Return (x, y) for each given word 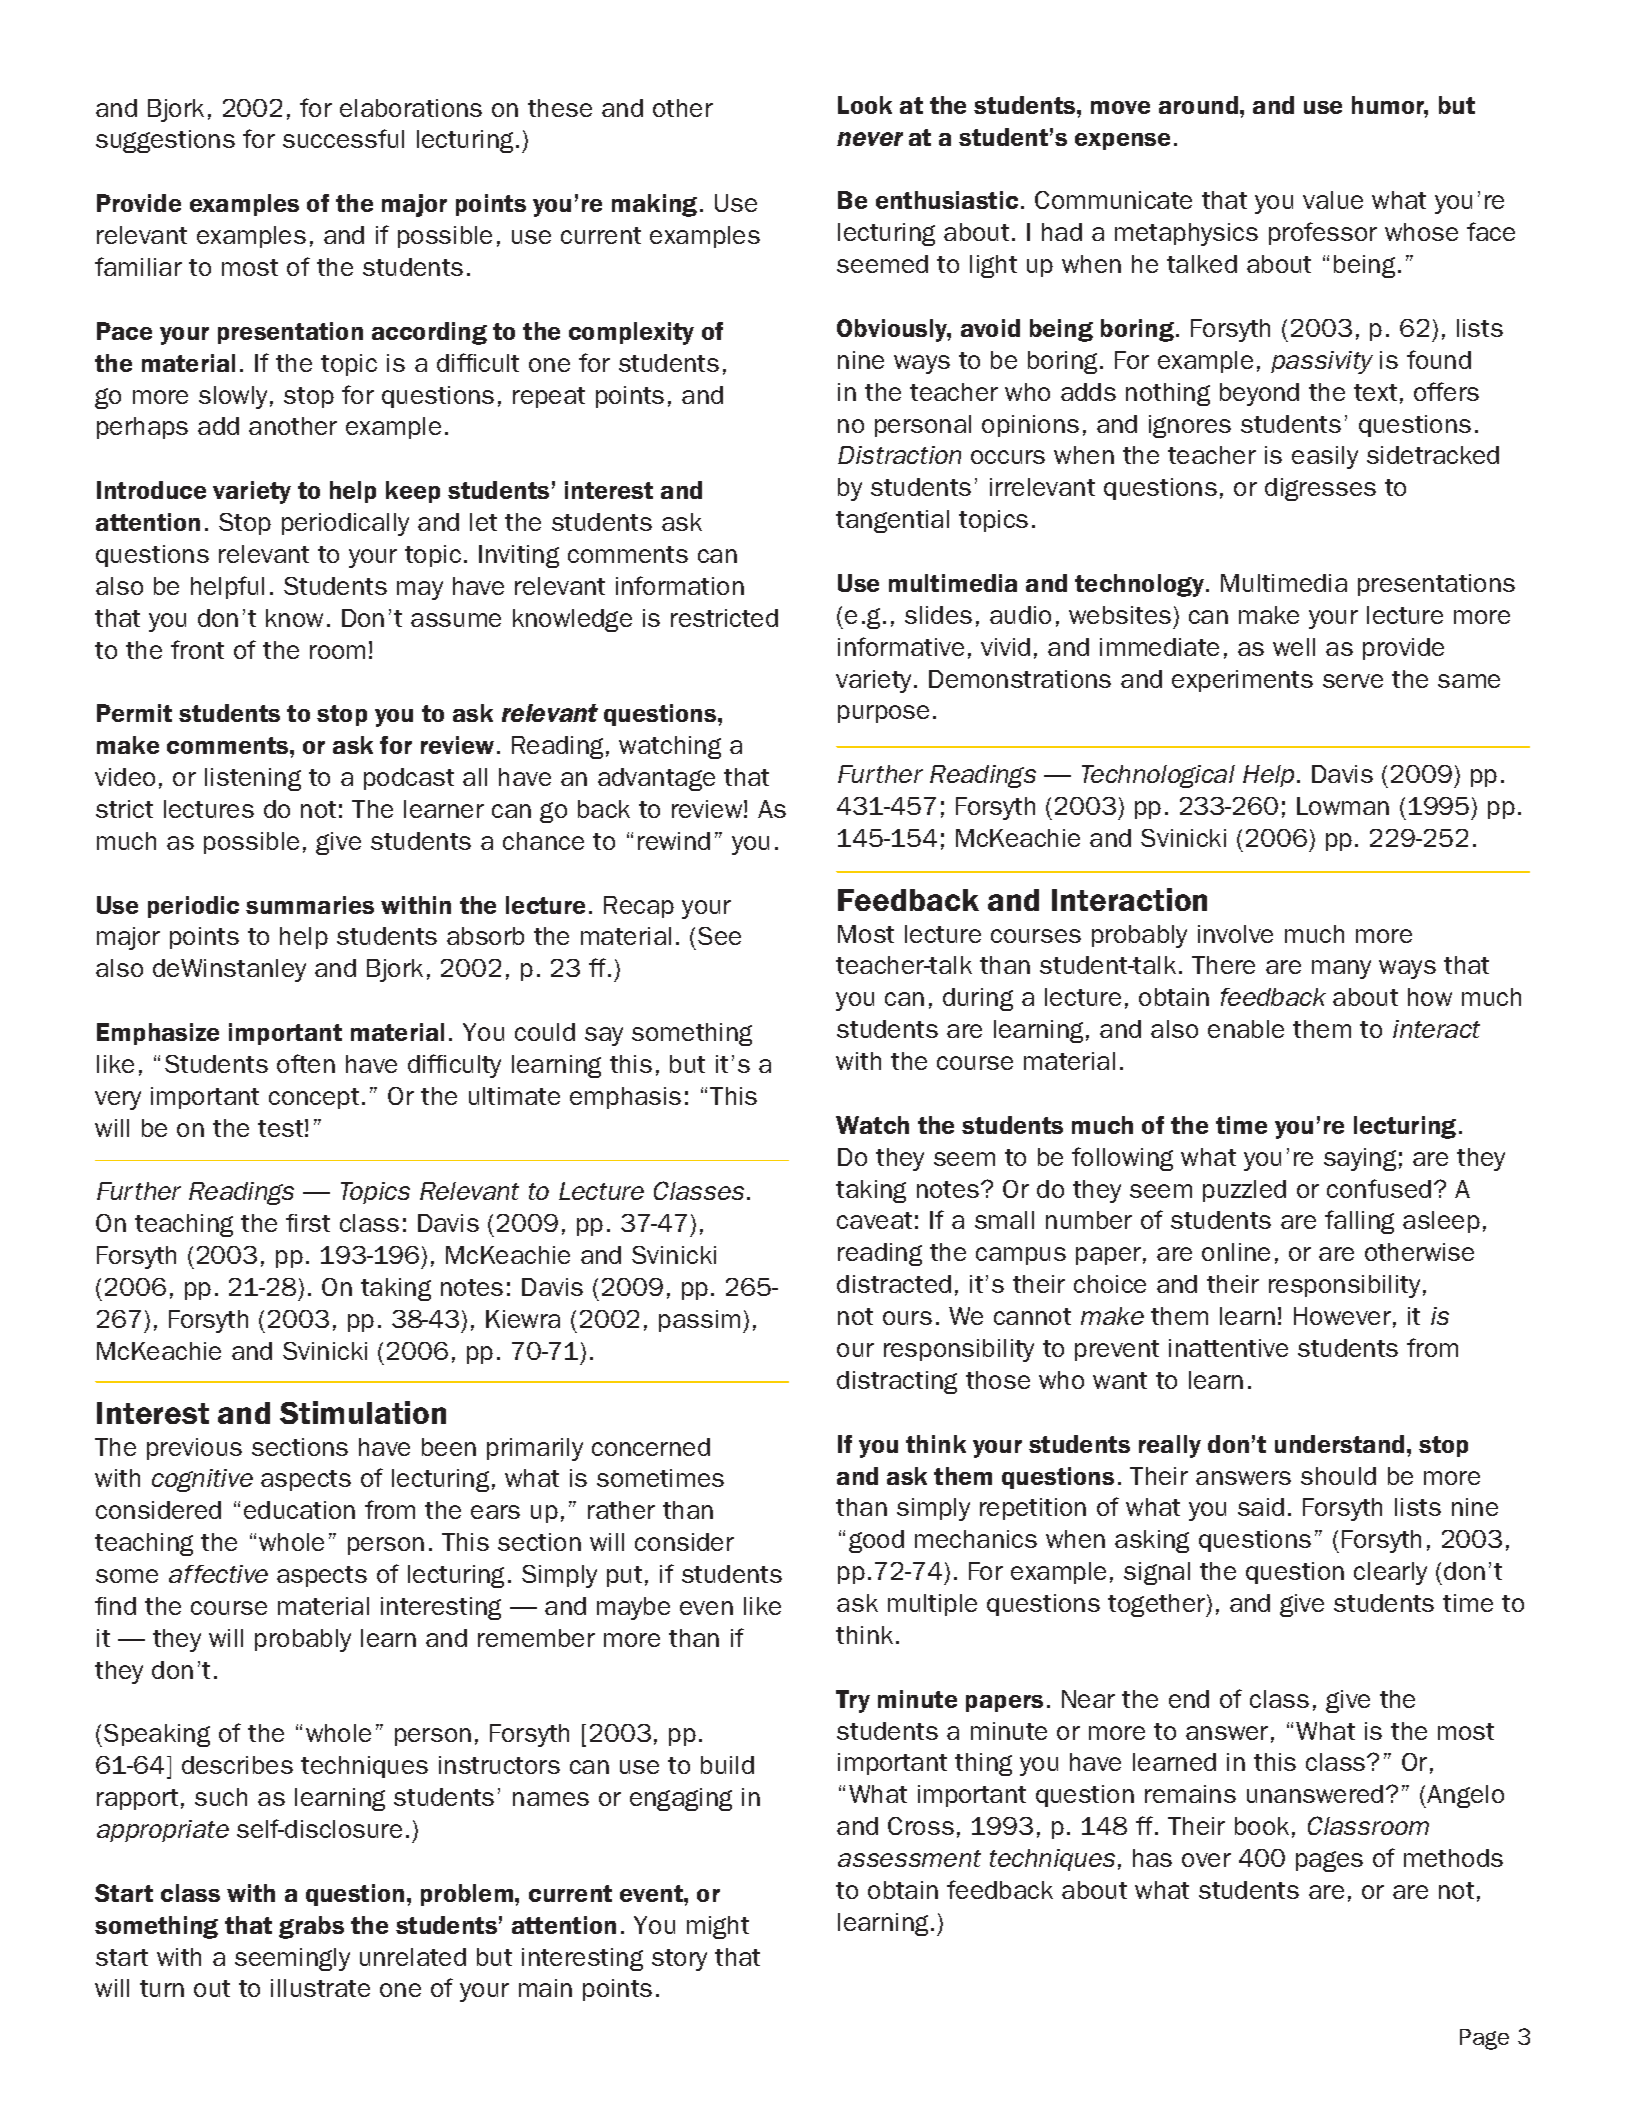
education (299, 1510)
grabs (311, 1927)
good (876, 1541)
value (1333, 200)
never (870, 139)
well (1294, 647)
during (978, 999)
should (1338, 1476)
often (306, 1063)
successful (343, 138)
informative (901, 646)
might (718, 1927)
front (197, 649)
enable (1246, 1029)
